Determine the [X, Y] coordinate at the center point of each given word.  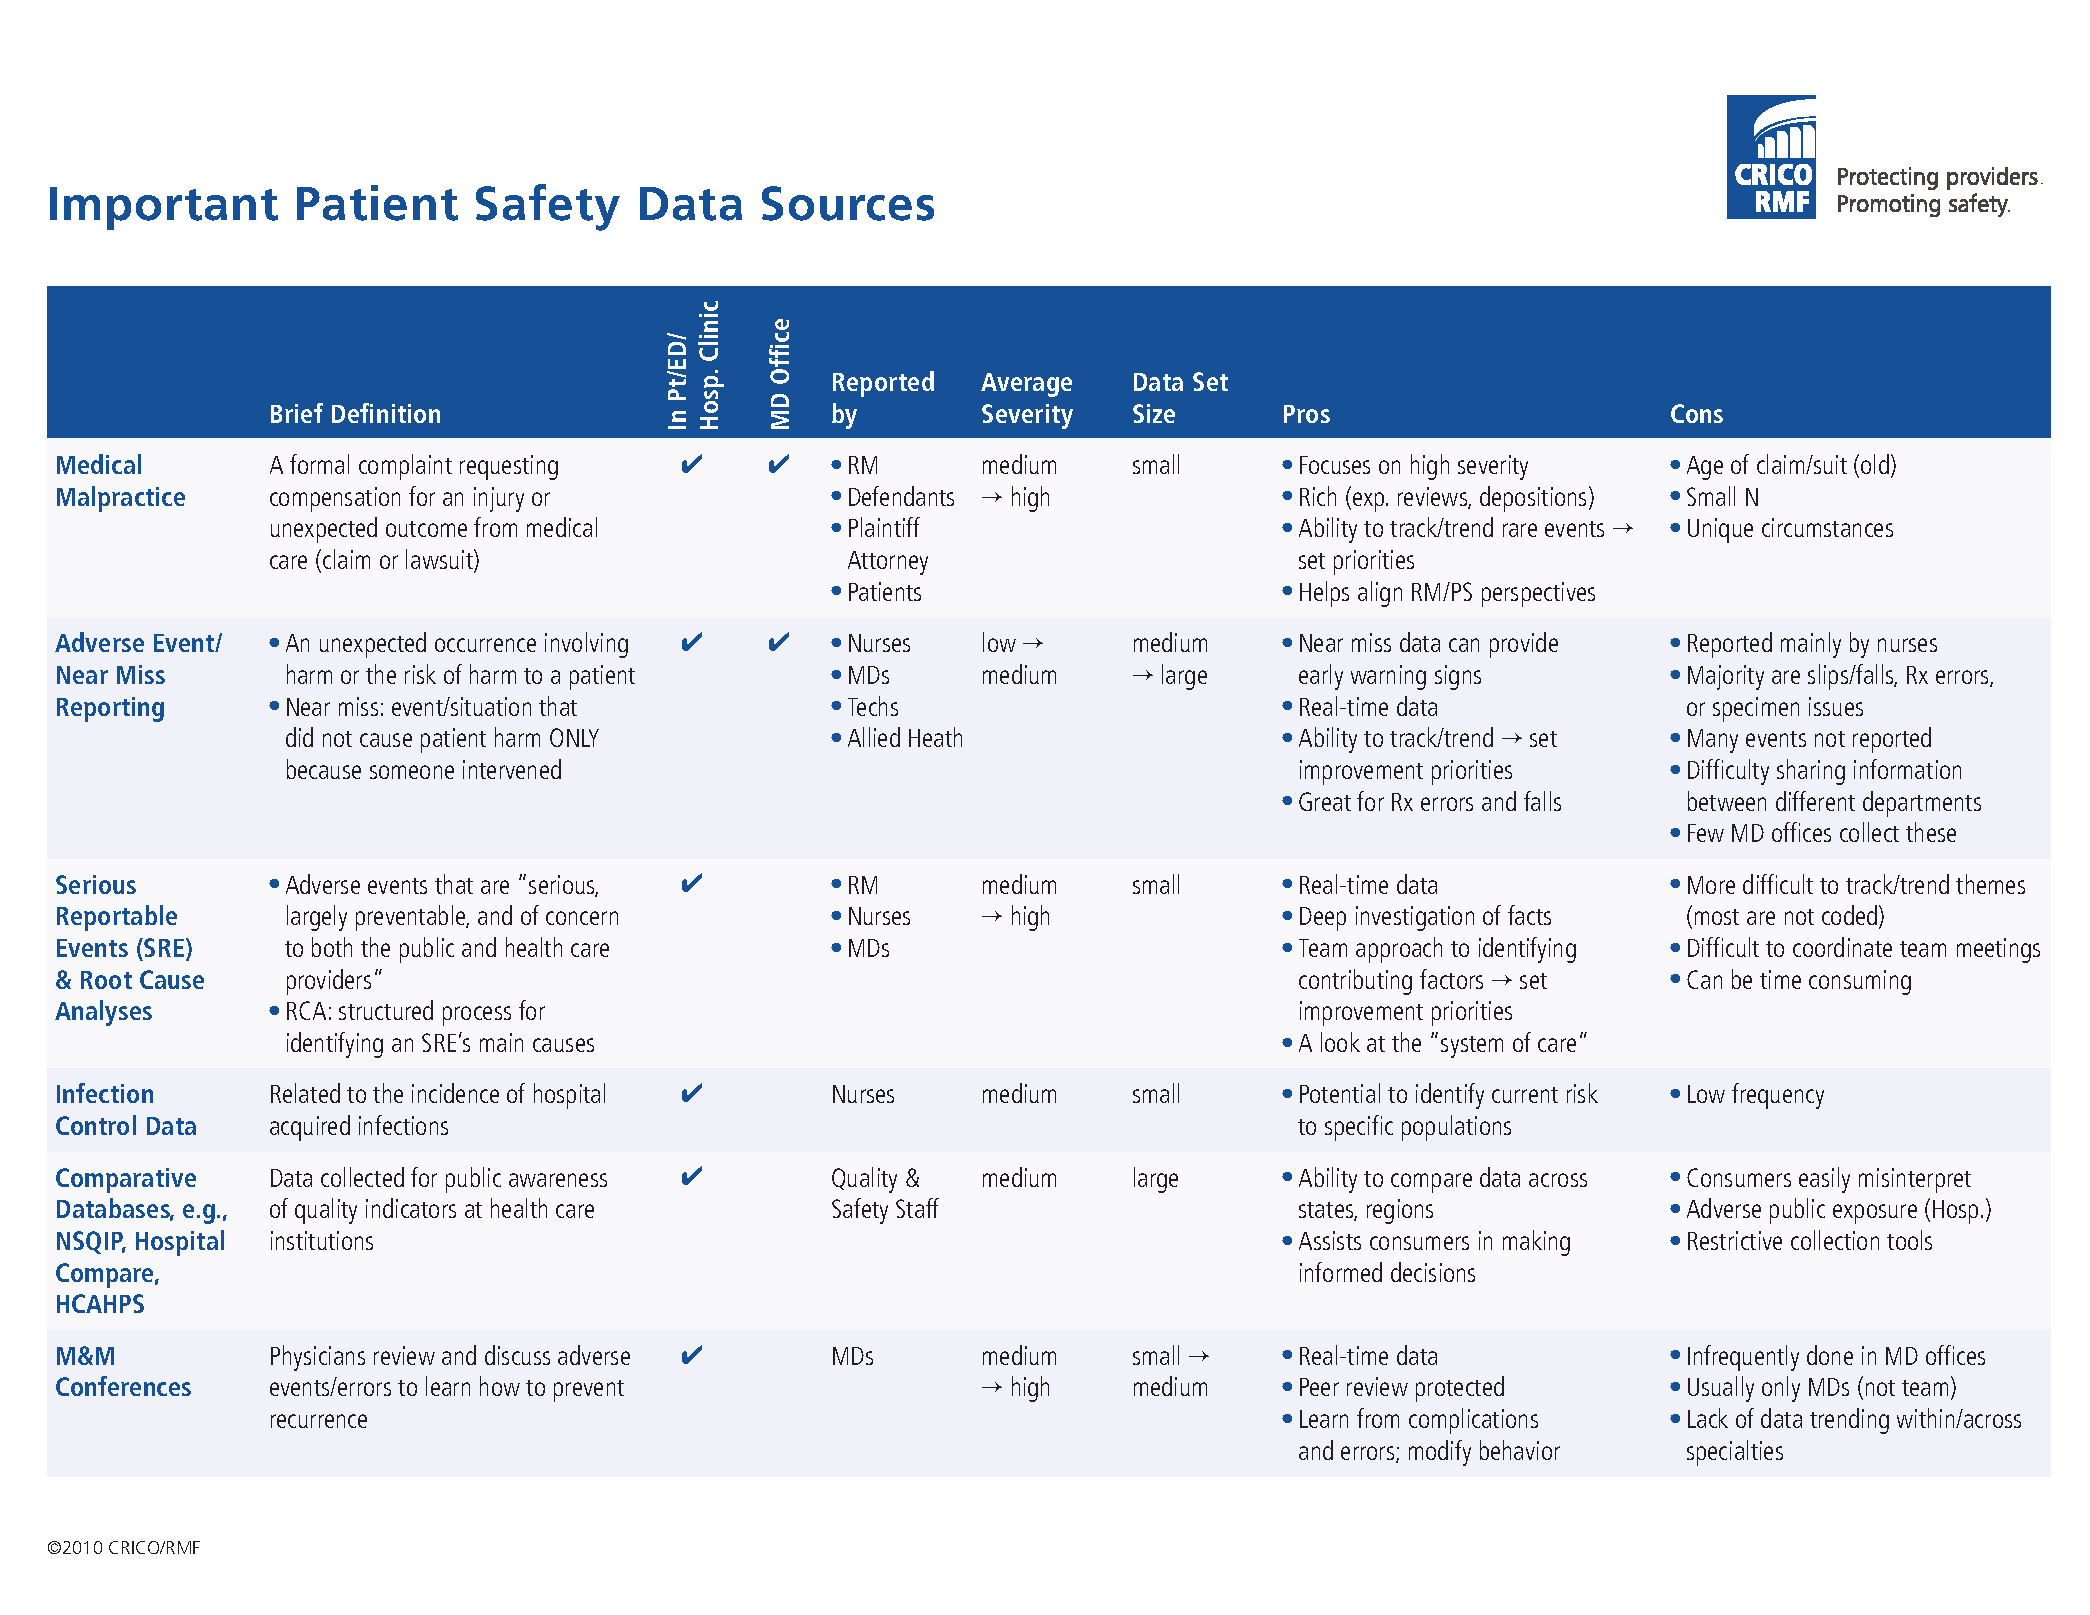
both [332, 947]
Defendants [901, 496]
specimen [1756, 709]
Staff [917, 1208]
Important [164, 208]
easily [1824, 1180]
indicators [411, 1208]
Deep [1323, 919]
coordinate [1842, 947]
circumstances [1827, 527]
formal [319, 464]
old [1875, 464]
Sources [848, 203]
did [299, 737]
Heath [935, 737]
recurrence [319, 1421]
